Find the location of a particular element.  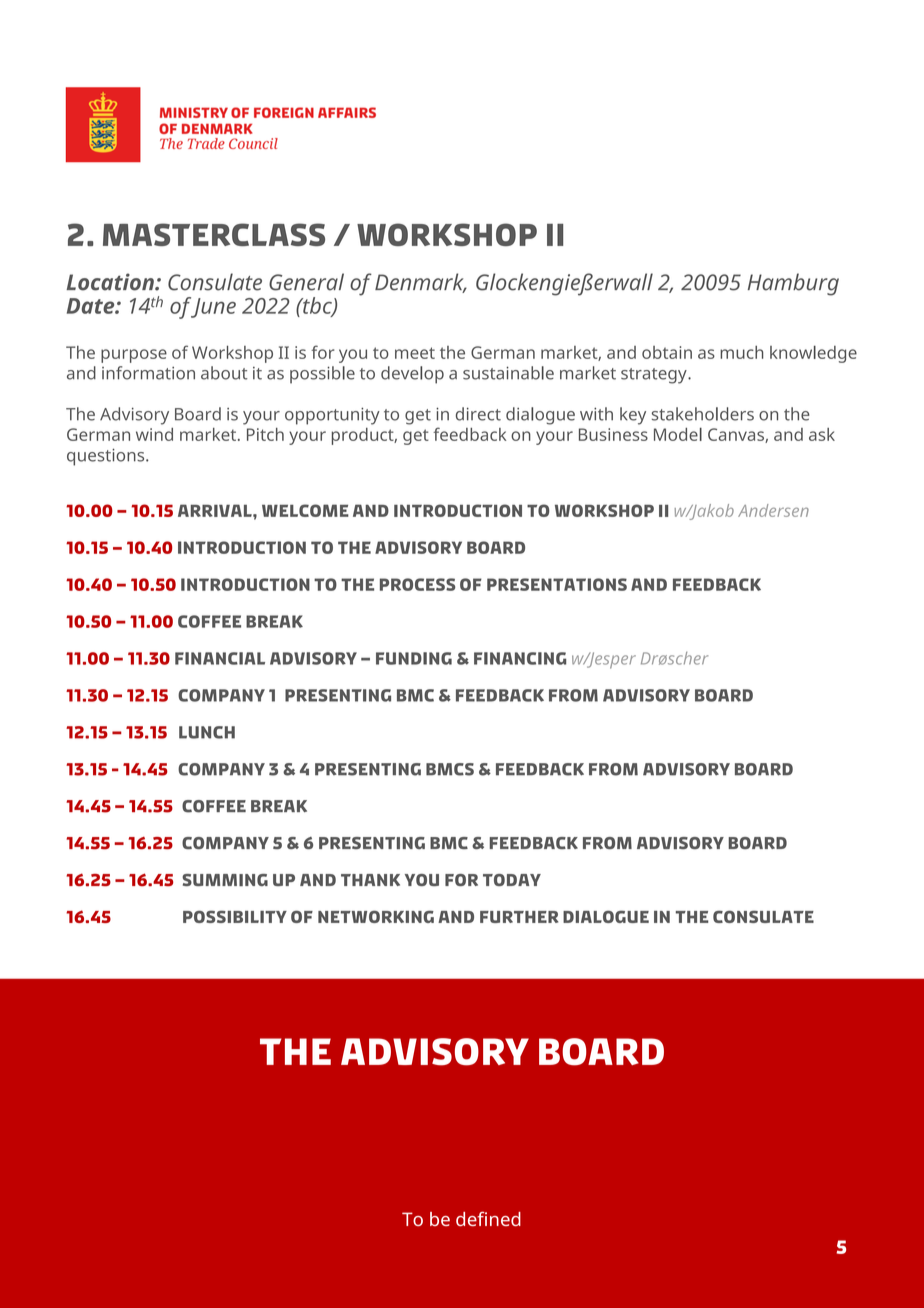

Denmark is located at coordinates (420, 283).
